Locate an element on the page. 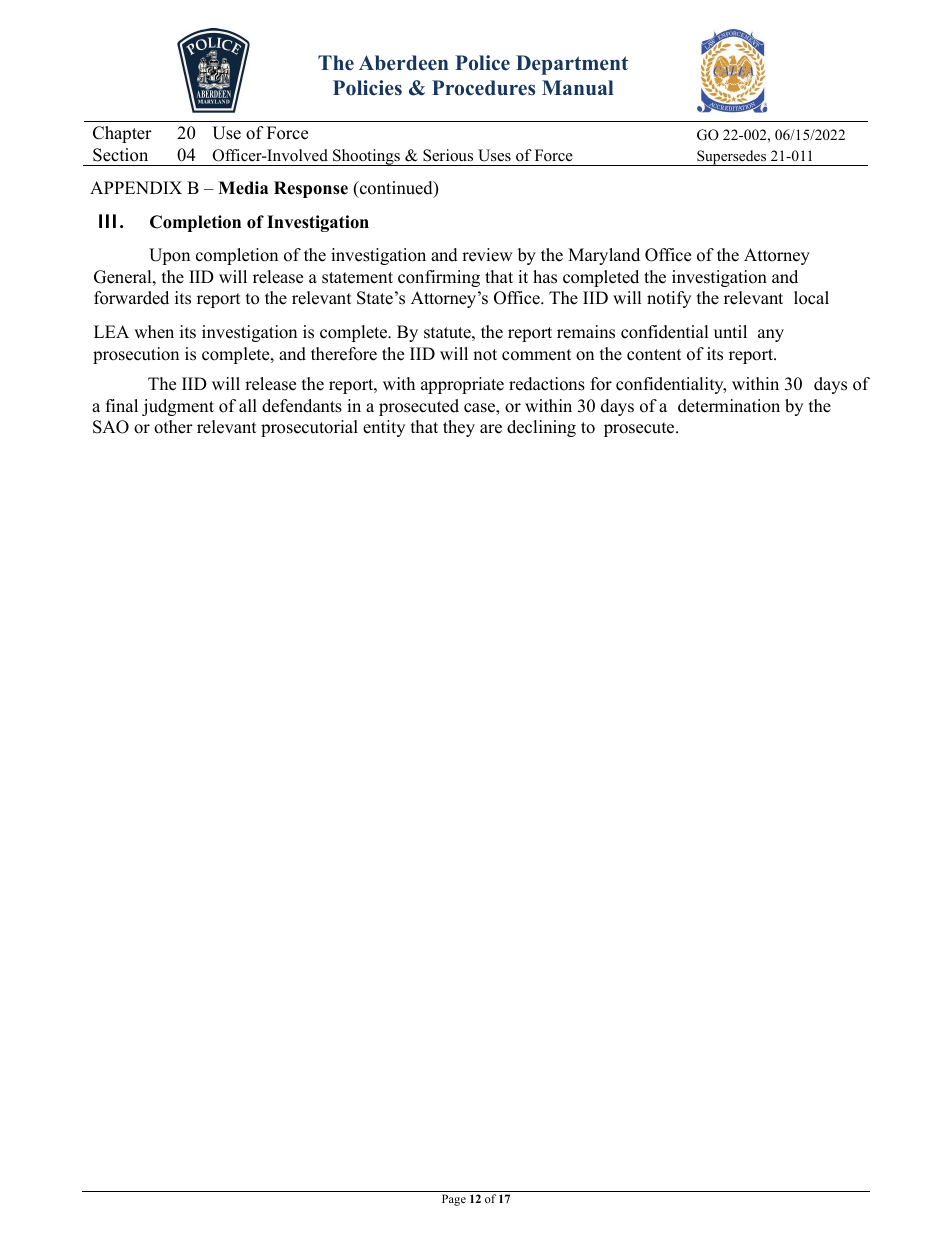  determination is located at coordinates (729, 406).
